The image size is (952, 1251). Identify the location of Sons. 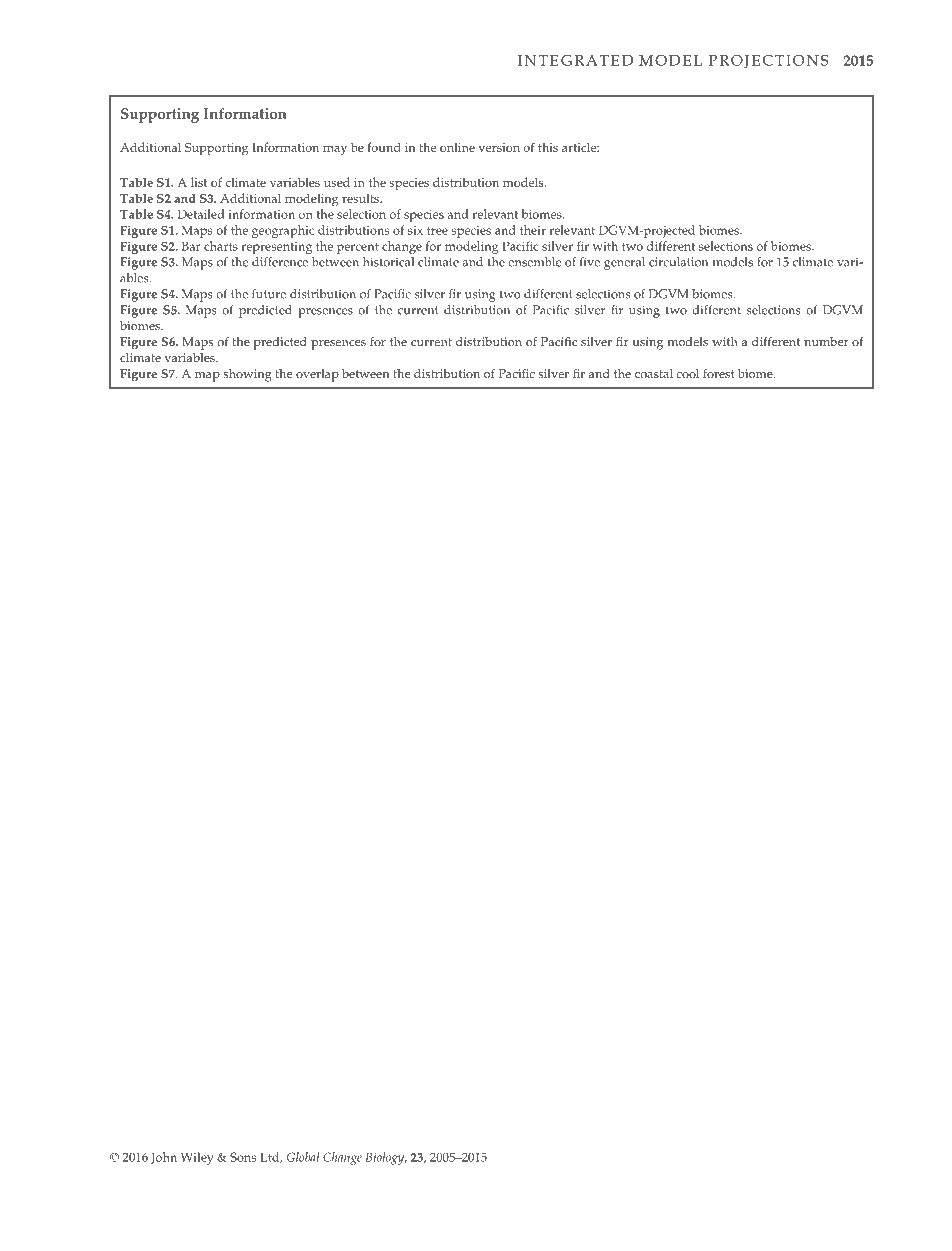
(243, 1157).
